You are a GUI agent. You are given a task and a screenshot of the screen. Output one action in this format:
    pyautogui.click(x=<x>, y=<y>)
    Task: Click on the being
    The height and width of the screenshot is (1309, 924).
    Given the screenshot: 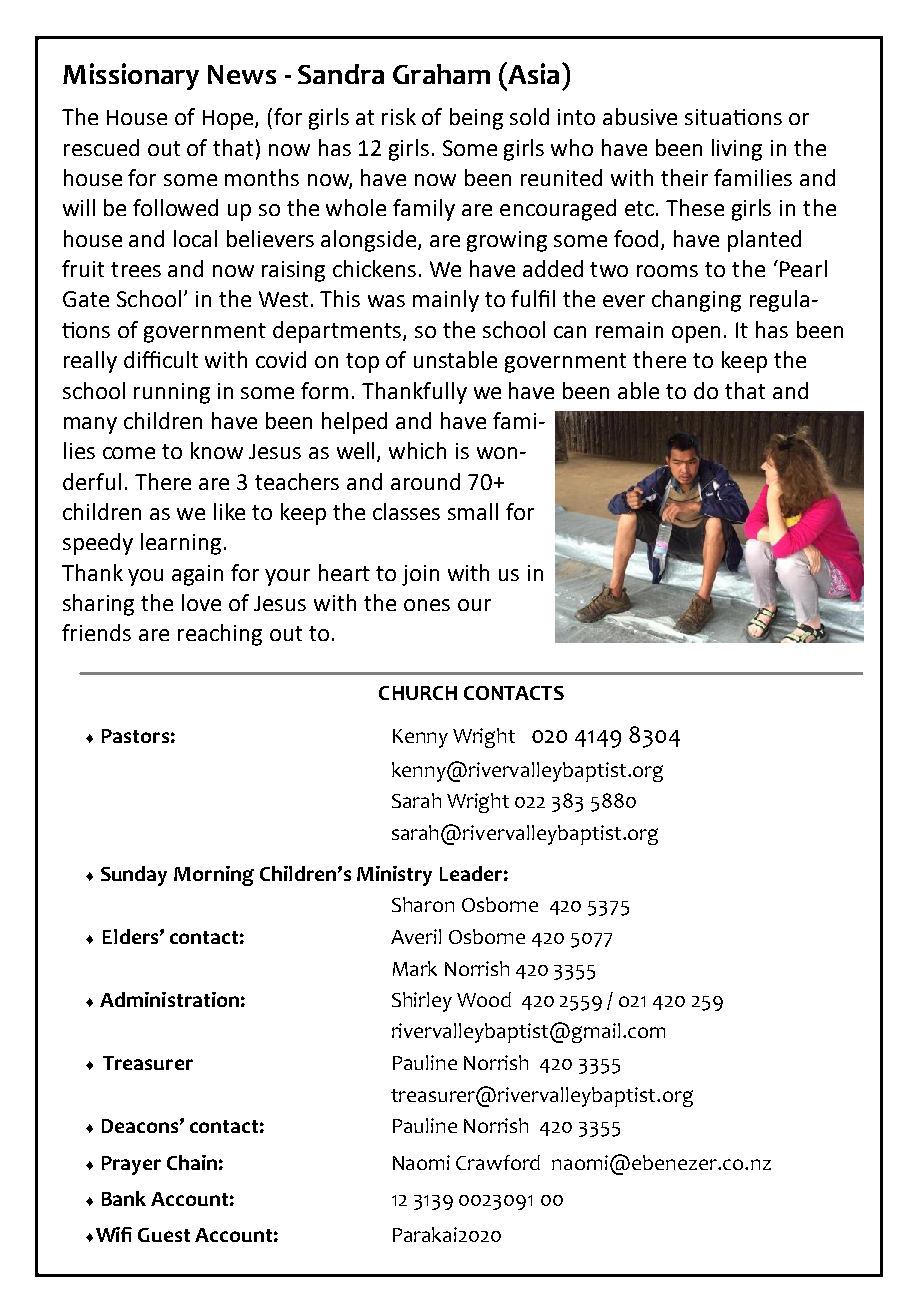 What is the action you would take?
    pyautogui.click(x=476, y=119)
